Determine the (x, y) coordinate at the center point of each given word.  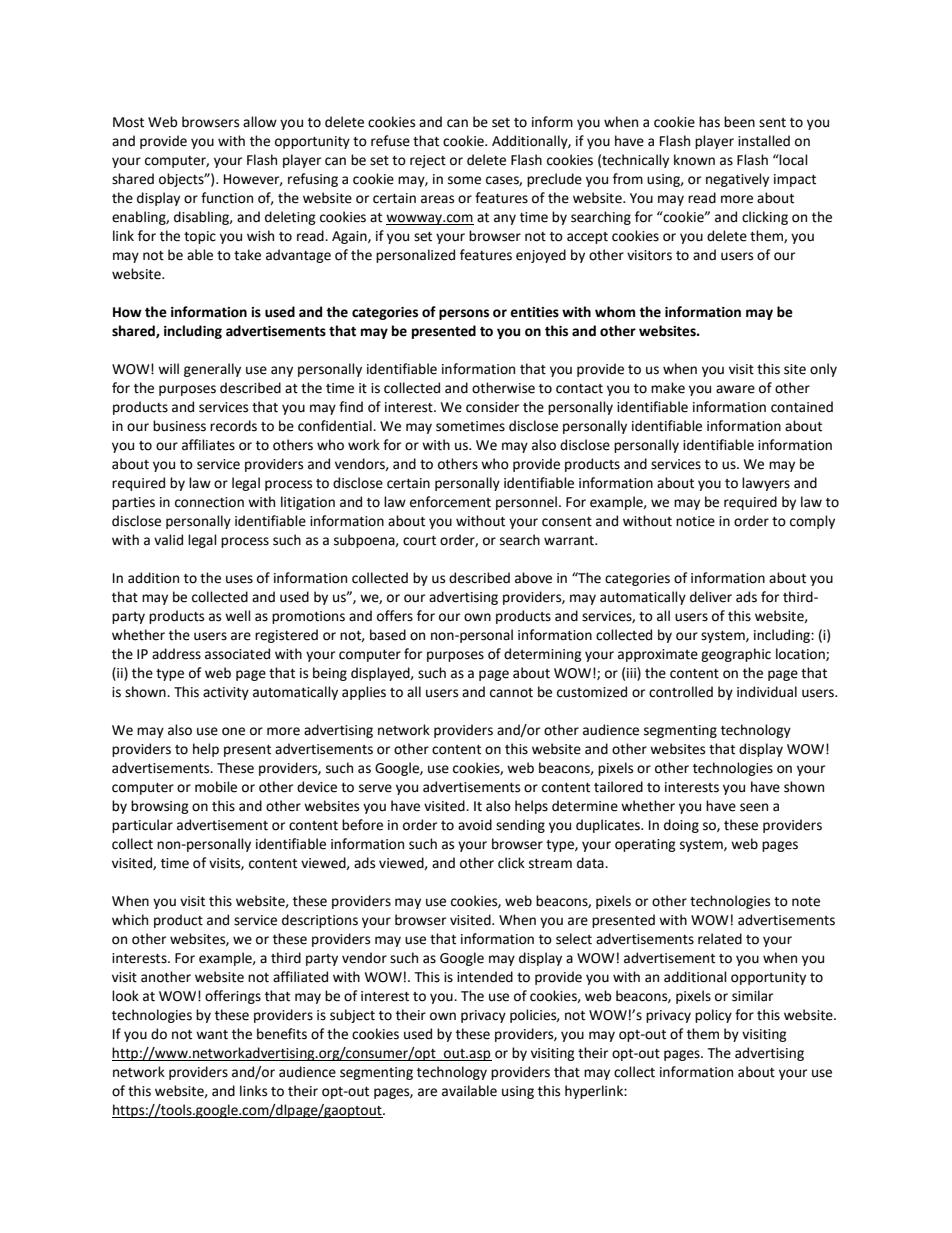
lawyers (766, 484)
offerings (233, 997)
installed (764, 141)
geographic (736, 655)
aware (735, 389)
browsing (160, 807)
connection (209, 502)
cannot (511, 693)
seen (754, 807)
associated (237, 654)
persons (464, 314)
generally (212, 370)
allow (260, 122)
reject (428, 161)
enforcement (450, 502)
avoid (475, 825)
